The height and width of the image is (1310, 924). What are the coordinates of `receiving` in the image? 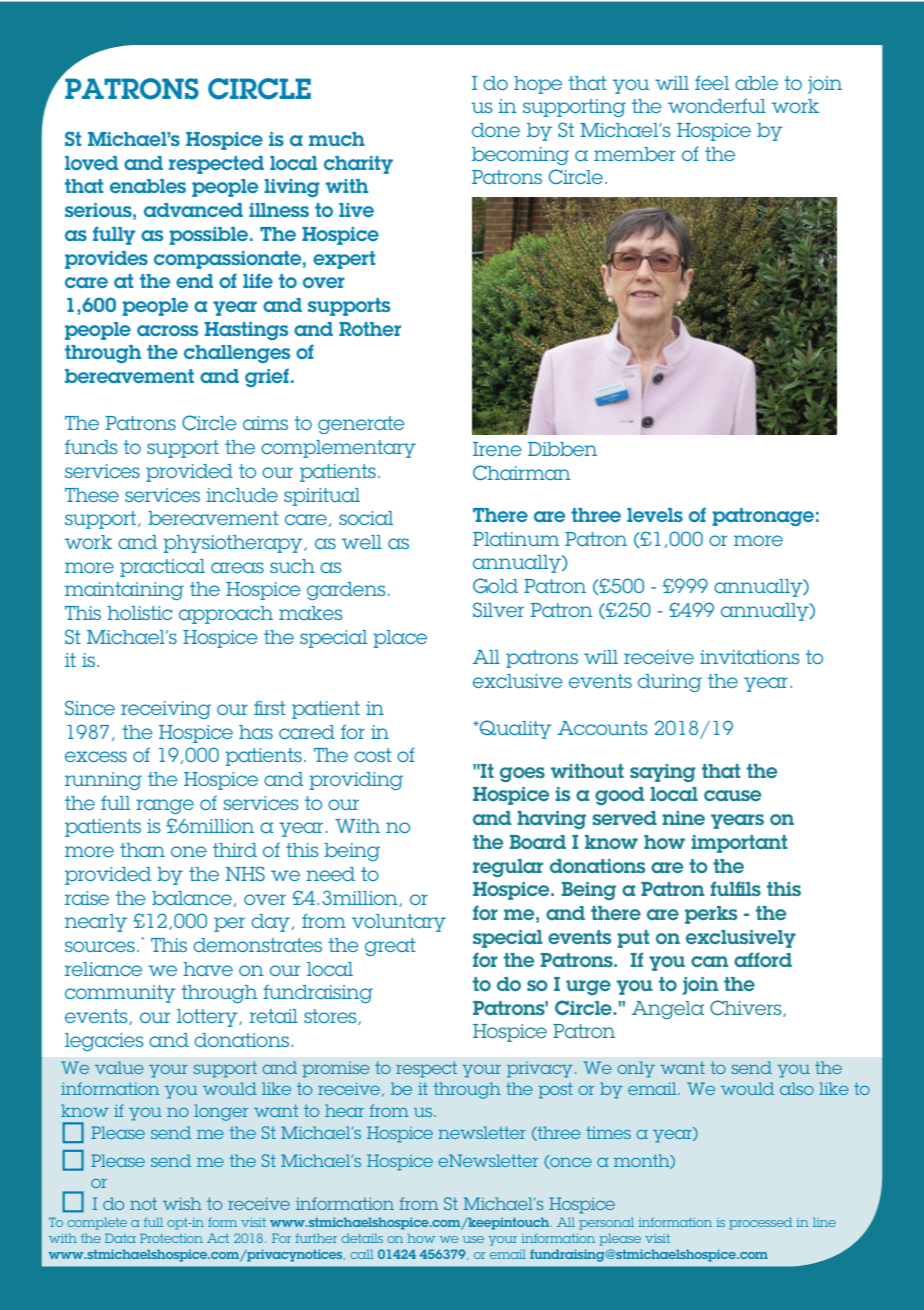 It's located at (166, 710).
